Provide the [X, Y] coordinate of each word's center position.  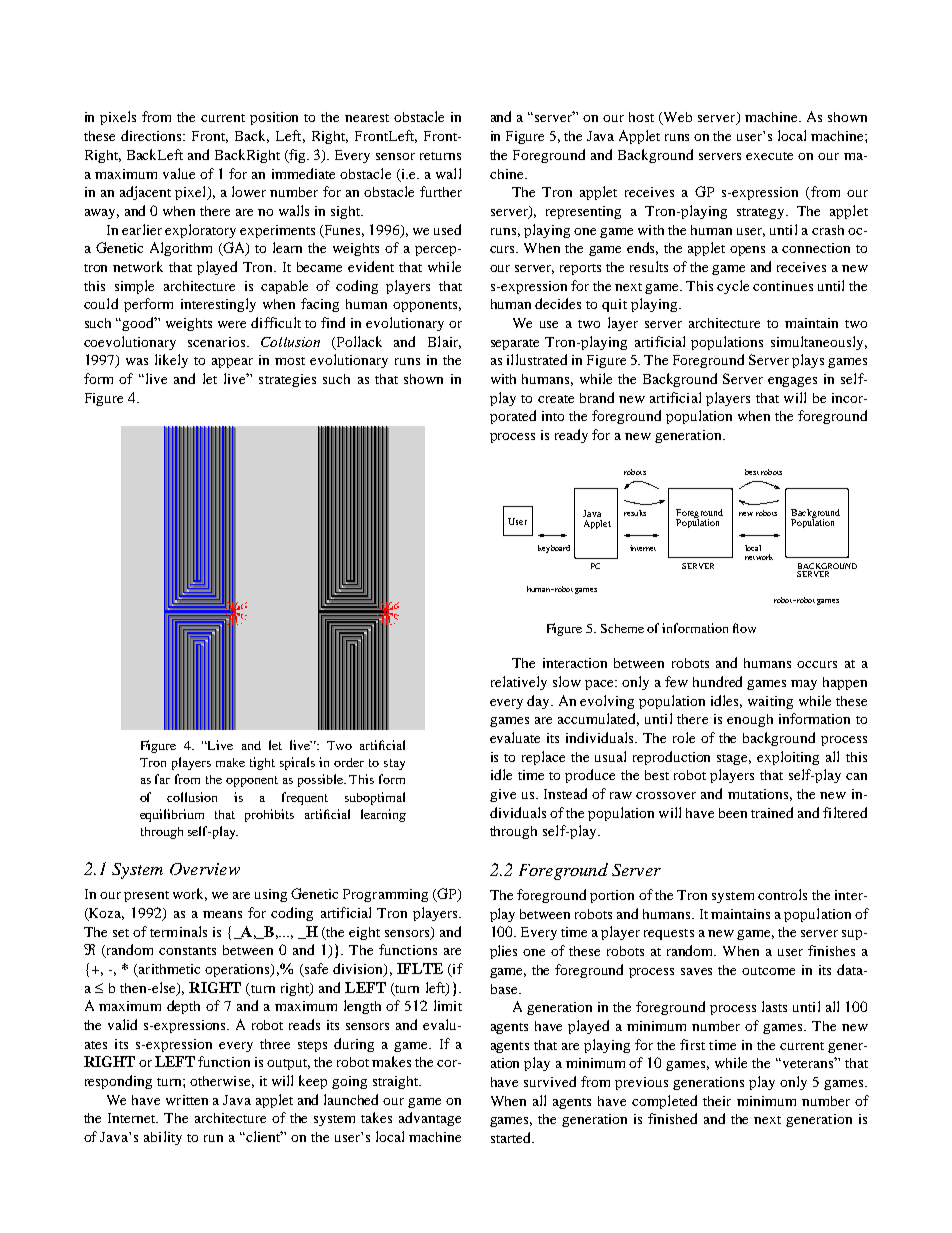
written [187, 1100]
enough [750, 720]
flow [744, 628]
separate [515, 344]
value [179, 173]
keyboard [554, 549]
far [162, 779]
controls [782, 894]
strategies [287, 380]
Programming [385, 895]
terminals [178, 931]
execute [769, 156]
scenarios [218, 342]
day [540, 702]
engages [792, 382]
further [441, 191]
